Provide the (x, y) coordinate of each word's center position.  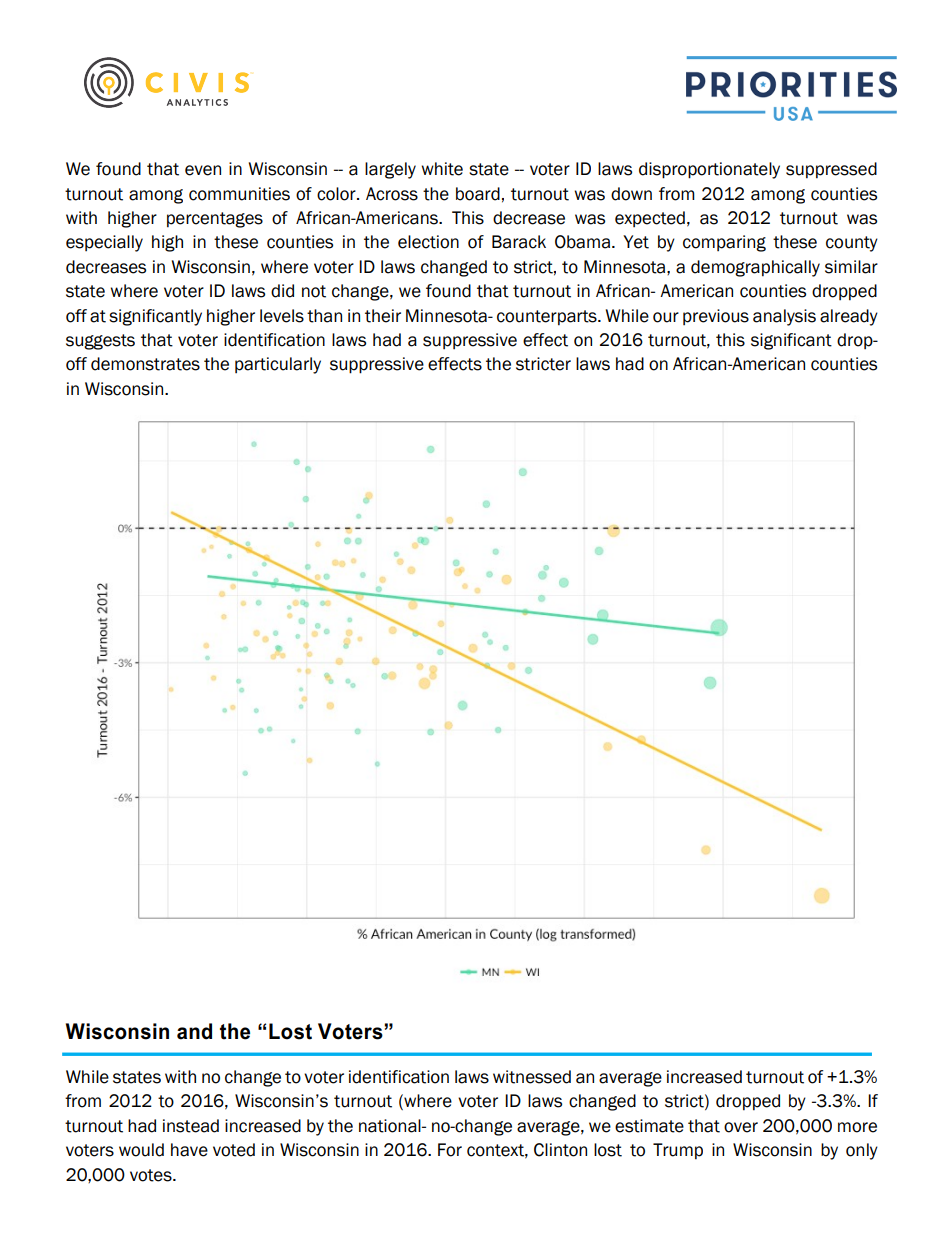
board (478, 194)
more (857, 1127)
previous (716, 317)
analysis (784, 317)
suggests (100, 342)
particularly (278, 365)
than (324, 316)
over (741, 1127)
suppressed (831, 170)
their (383, 316)
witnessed (532, 1077)
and (194, 1031)
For (450, 1150)
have (189, 1150)
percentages (215, 220)
